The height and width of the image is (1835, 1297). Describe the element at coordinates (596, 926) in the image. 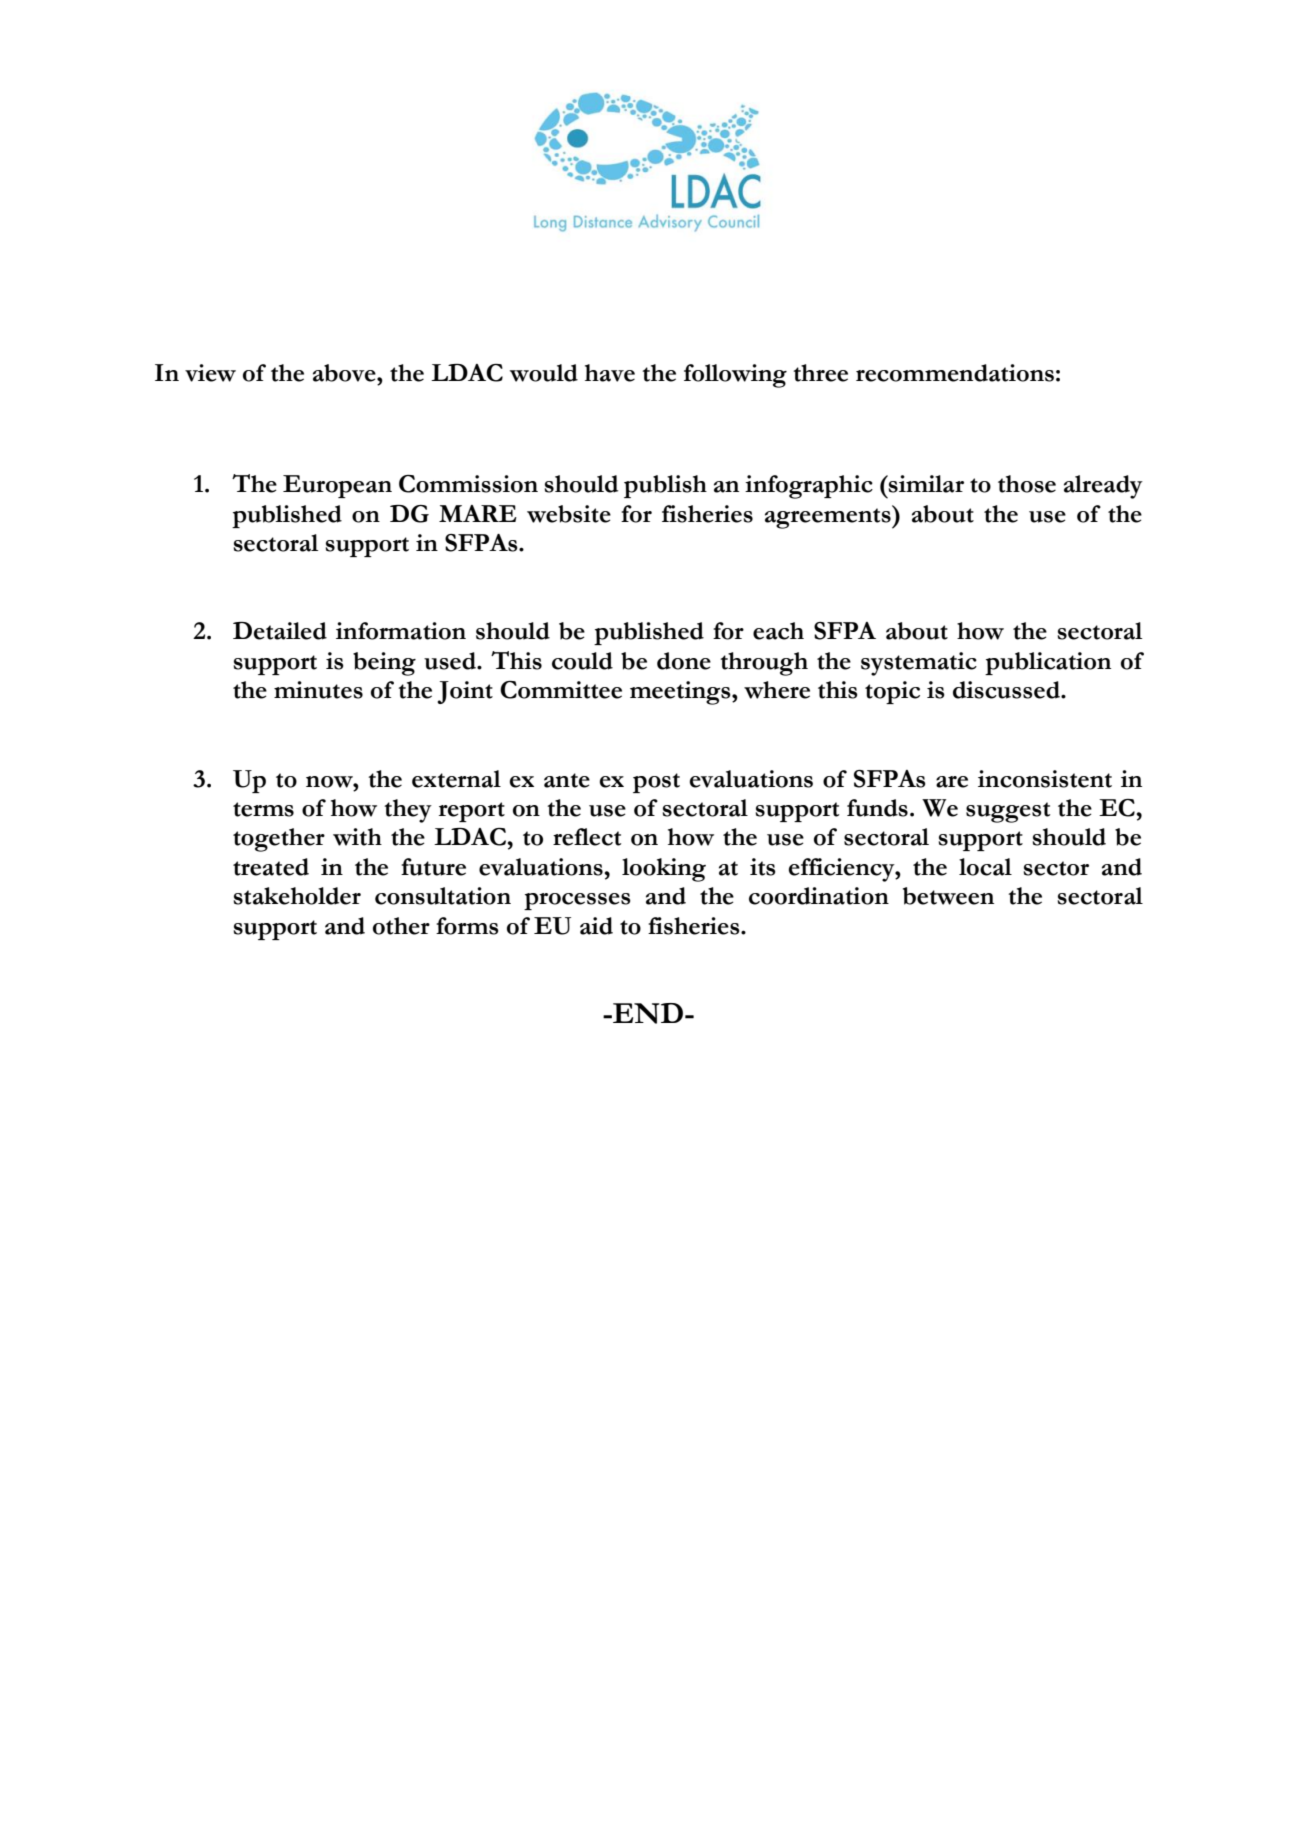

I see `aid` at that location.
